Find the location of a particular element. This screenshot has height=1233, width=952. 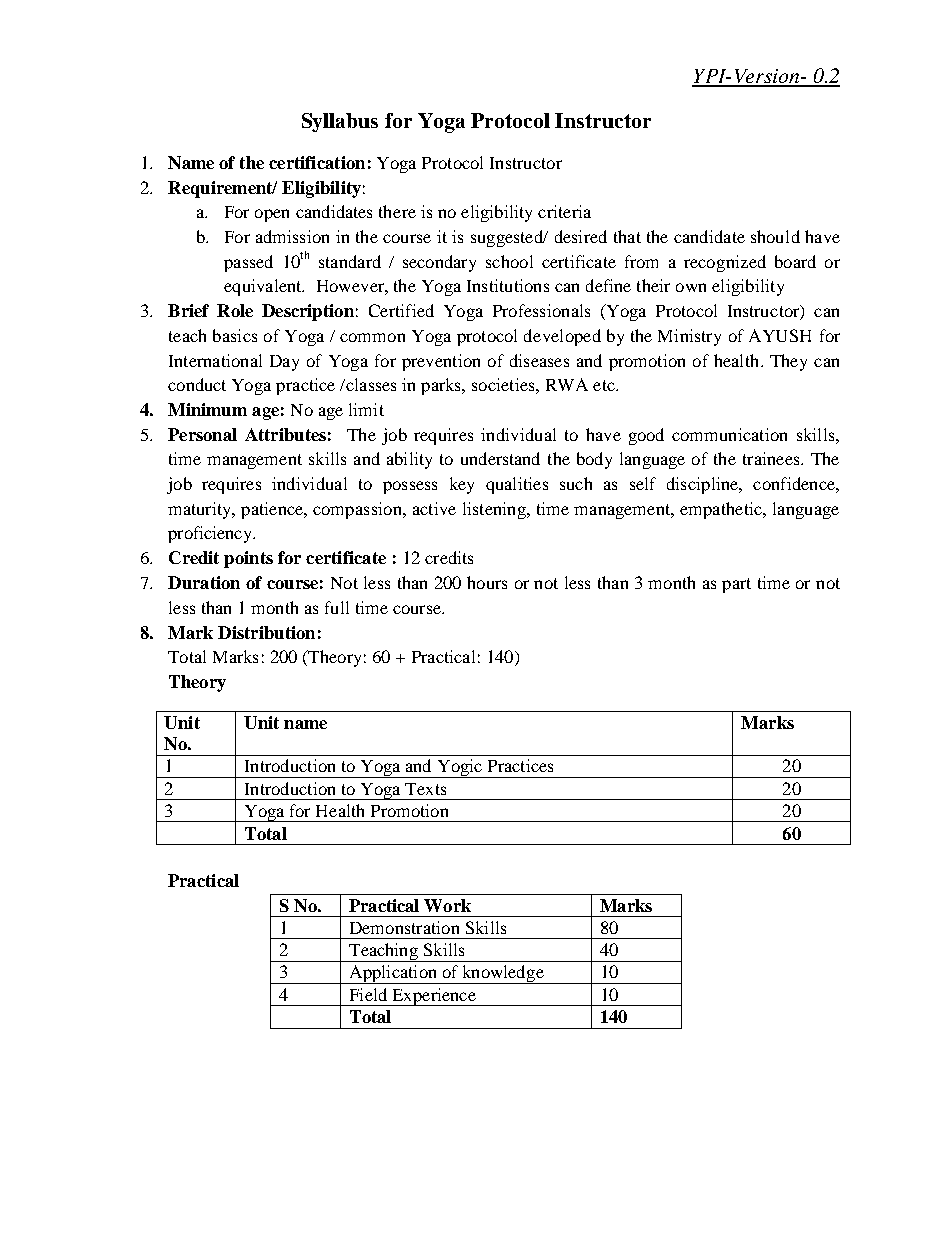

certification is located at coordinates (317, 162).
